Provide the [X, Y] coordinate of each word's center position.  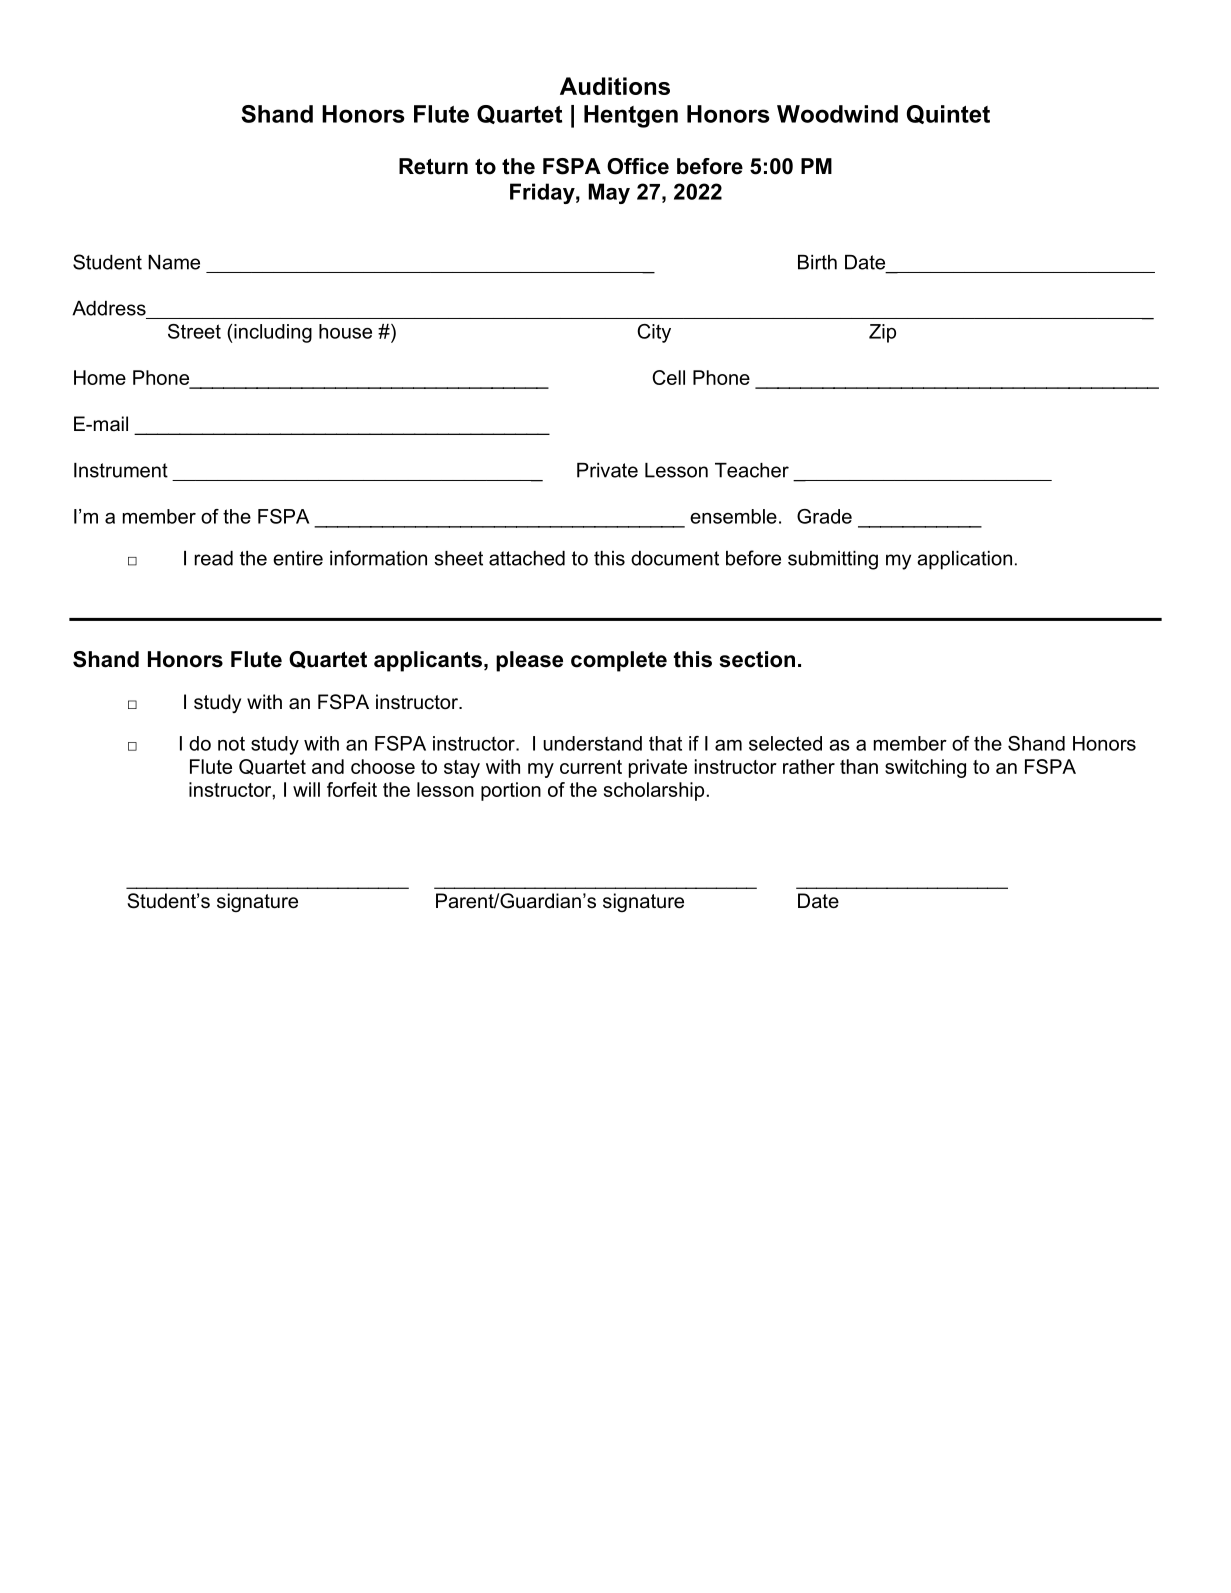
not [231, 743]
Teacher [752, 470]
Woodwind [837, 114]
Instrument [121, 470]
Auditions [615, 86]
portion [511, 791]
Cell [668, 377]
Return [433, 166]
